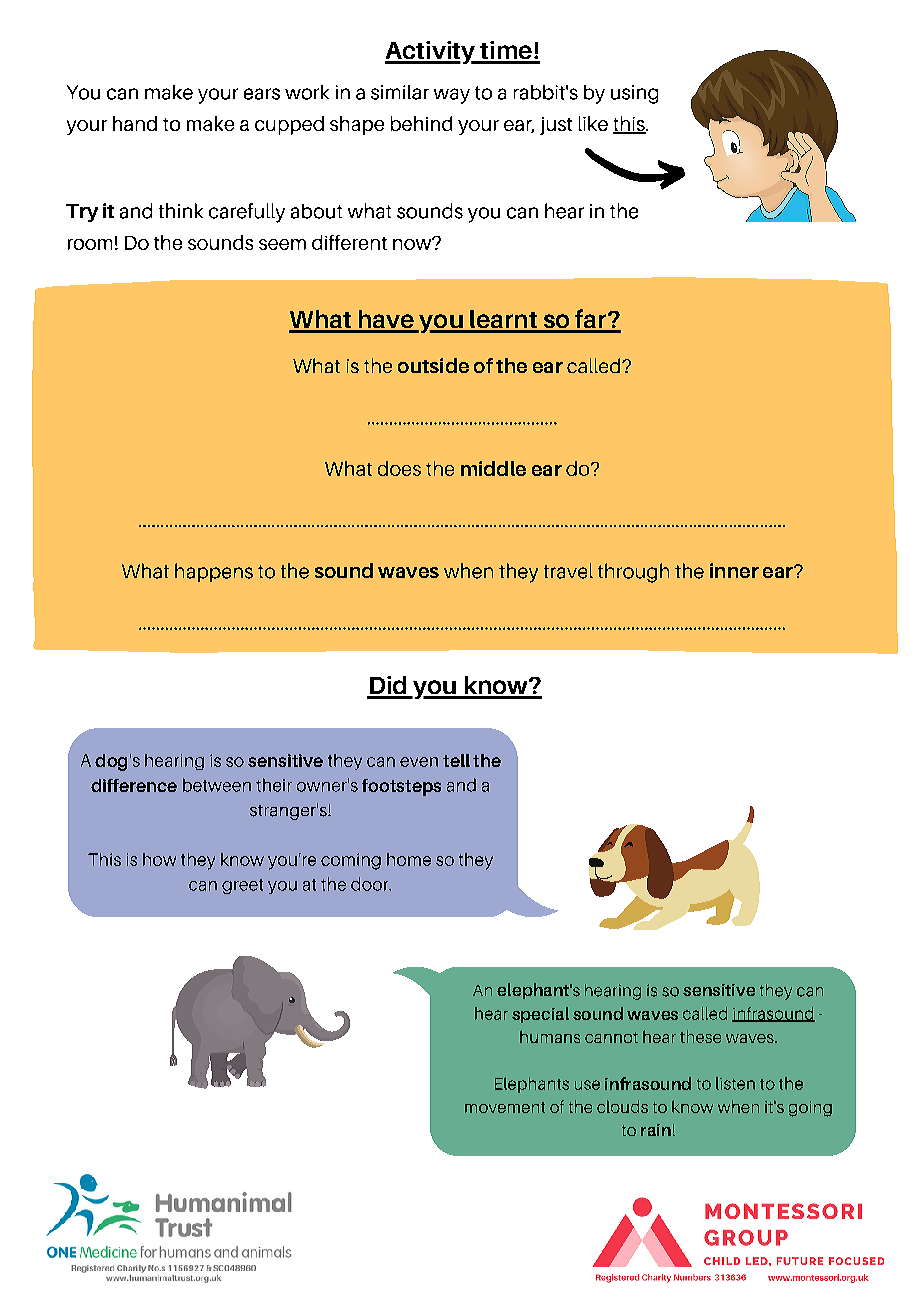 The height and width of the screenshot is (1308, 924). What do you see at coordinates (700, 1036) in the screenshot?
I see `these` at bounding box center [700, 1036].
